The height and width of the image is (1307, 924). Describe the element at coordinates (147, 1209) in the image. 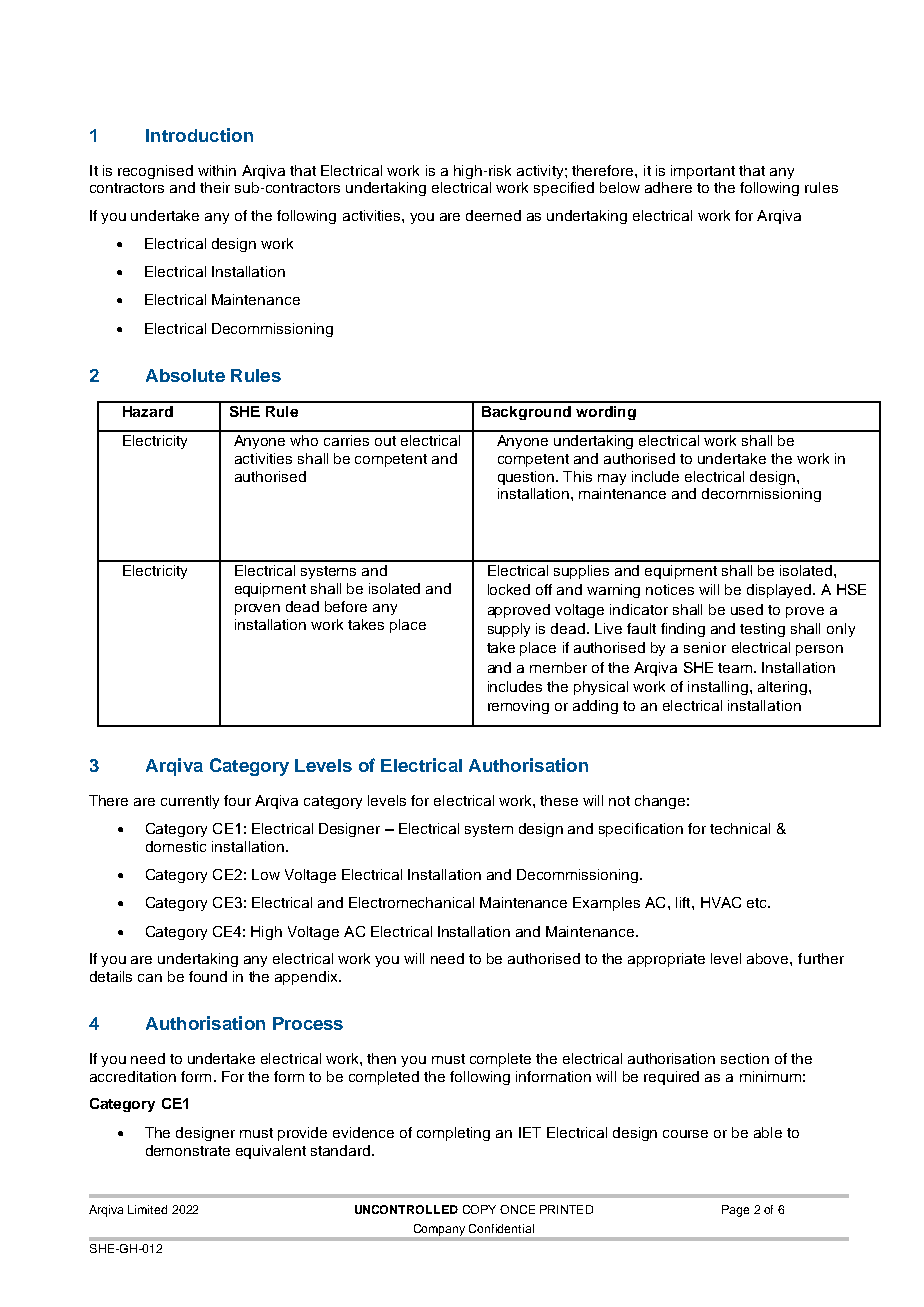

I see `Limited` at that location.
